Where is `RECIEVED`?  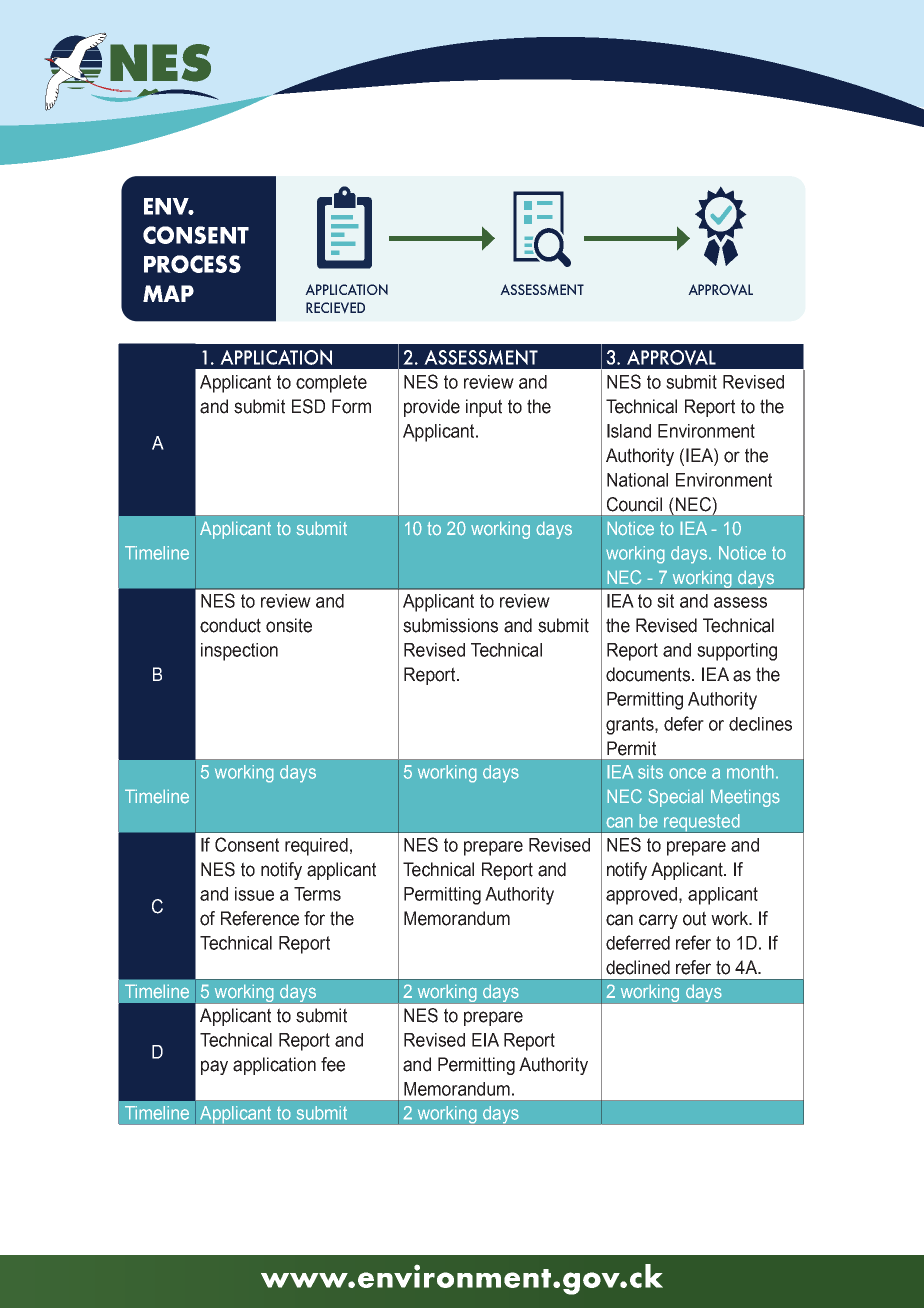 RECIEVED is located at coordinates (335, 308).
